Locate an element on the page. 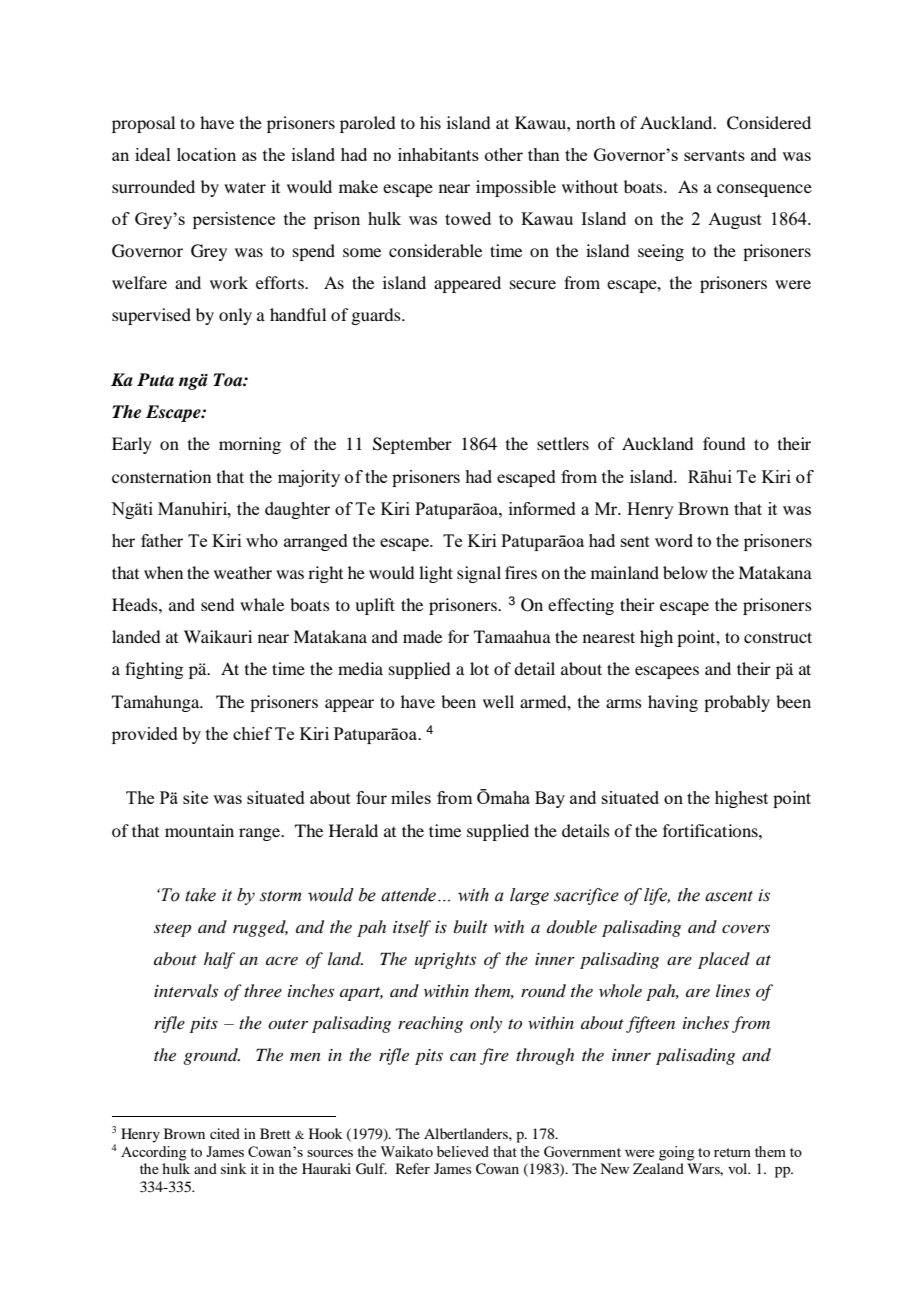 This image has width=924, height=1308. servants is located at coordinates (714, 155).
